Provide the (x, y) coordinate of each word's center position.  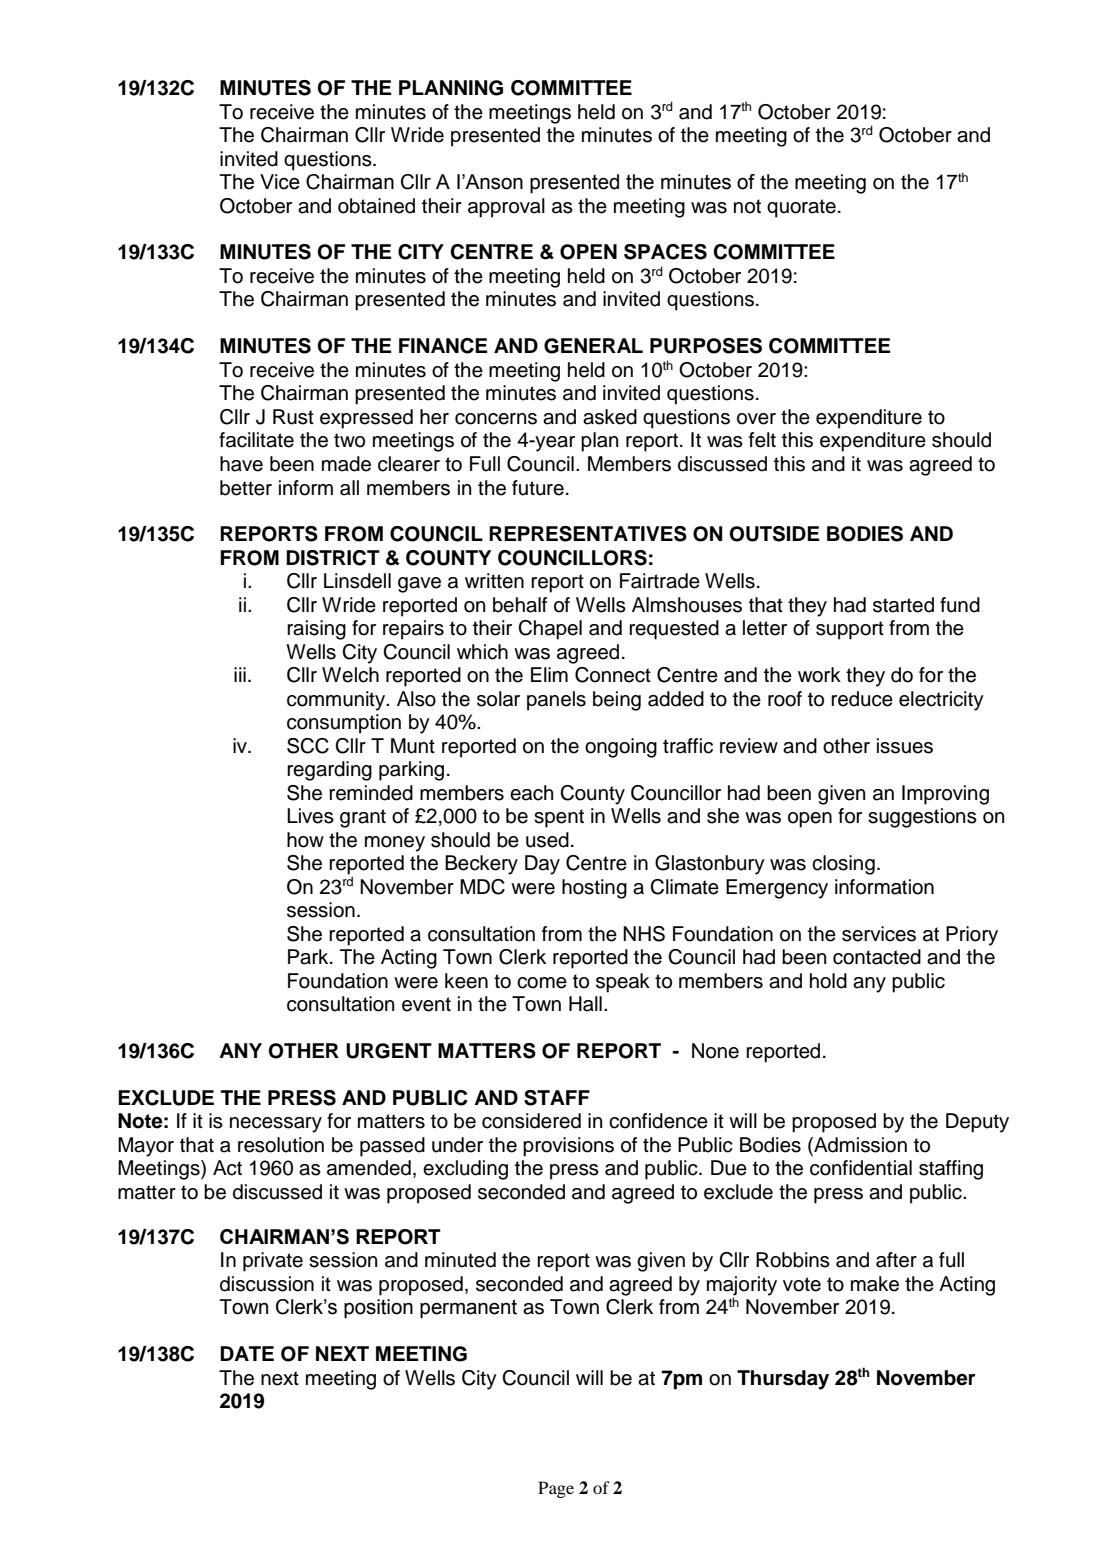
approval (506, 208)
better (246, 488)
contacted (877, 957)
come (542, 983)
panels (556, 701)
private (273, 1262)
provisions (568, 1147)
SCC (308, 746)
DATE (247, 1353)
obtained (376, 206)
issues (905, 746)
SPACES (665, 252)
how (305, 840)
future (538, 488)
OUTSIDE (774, 534)
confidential (861, 1168)
